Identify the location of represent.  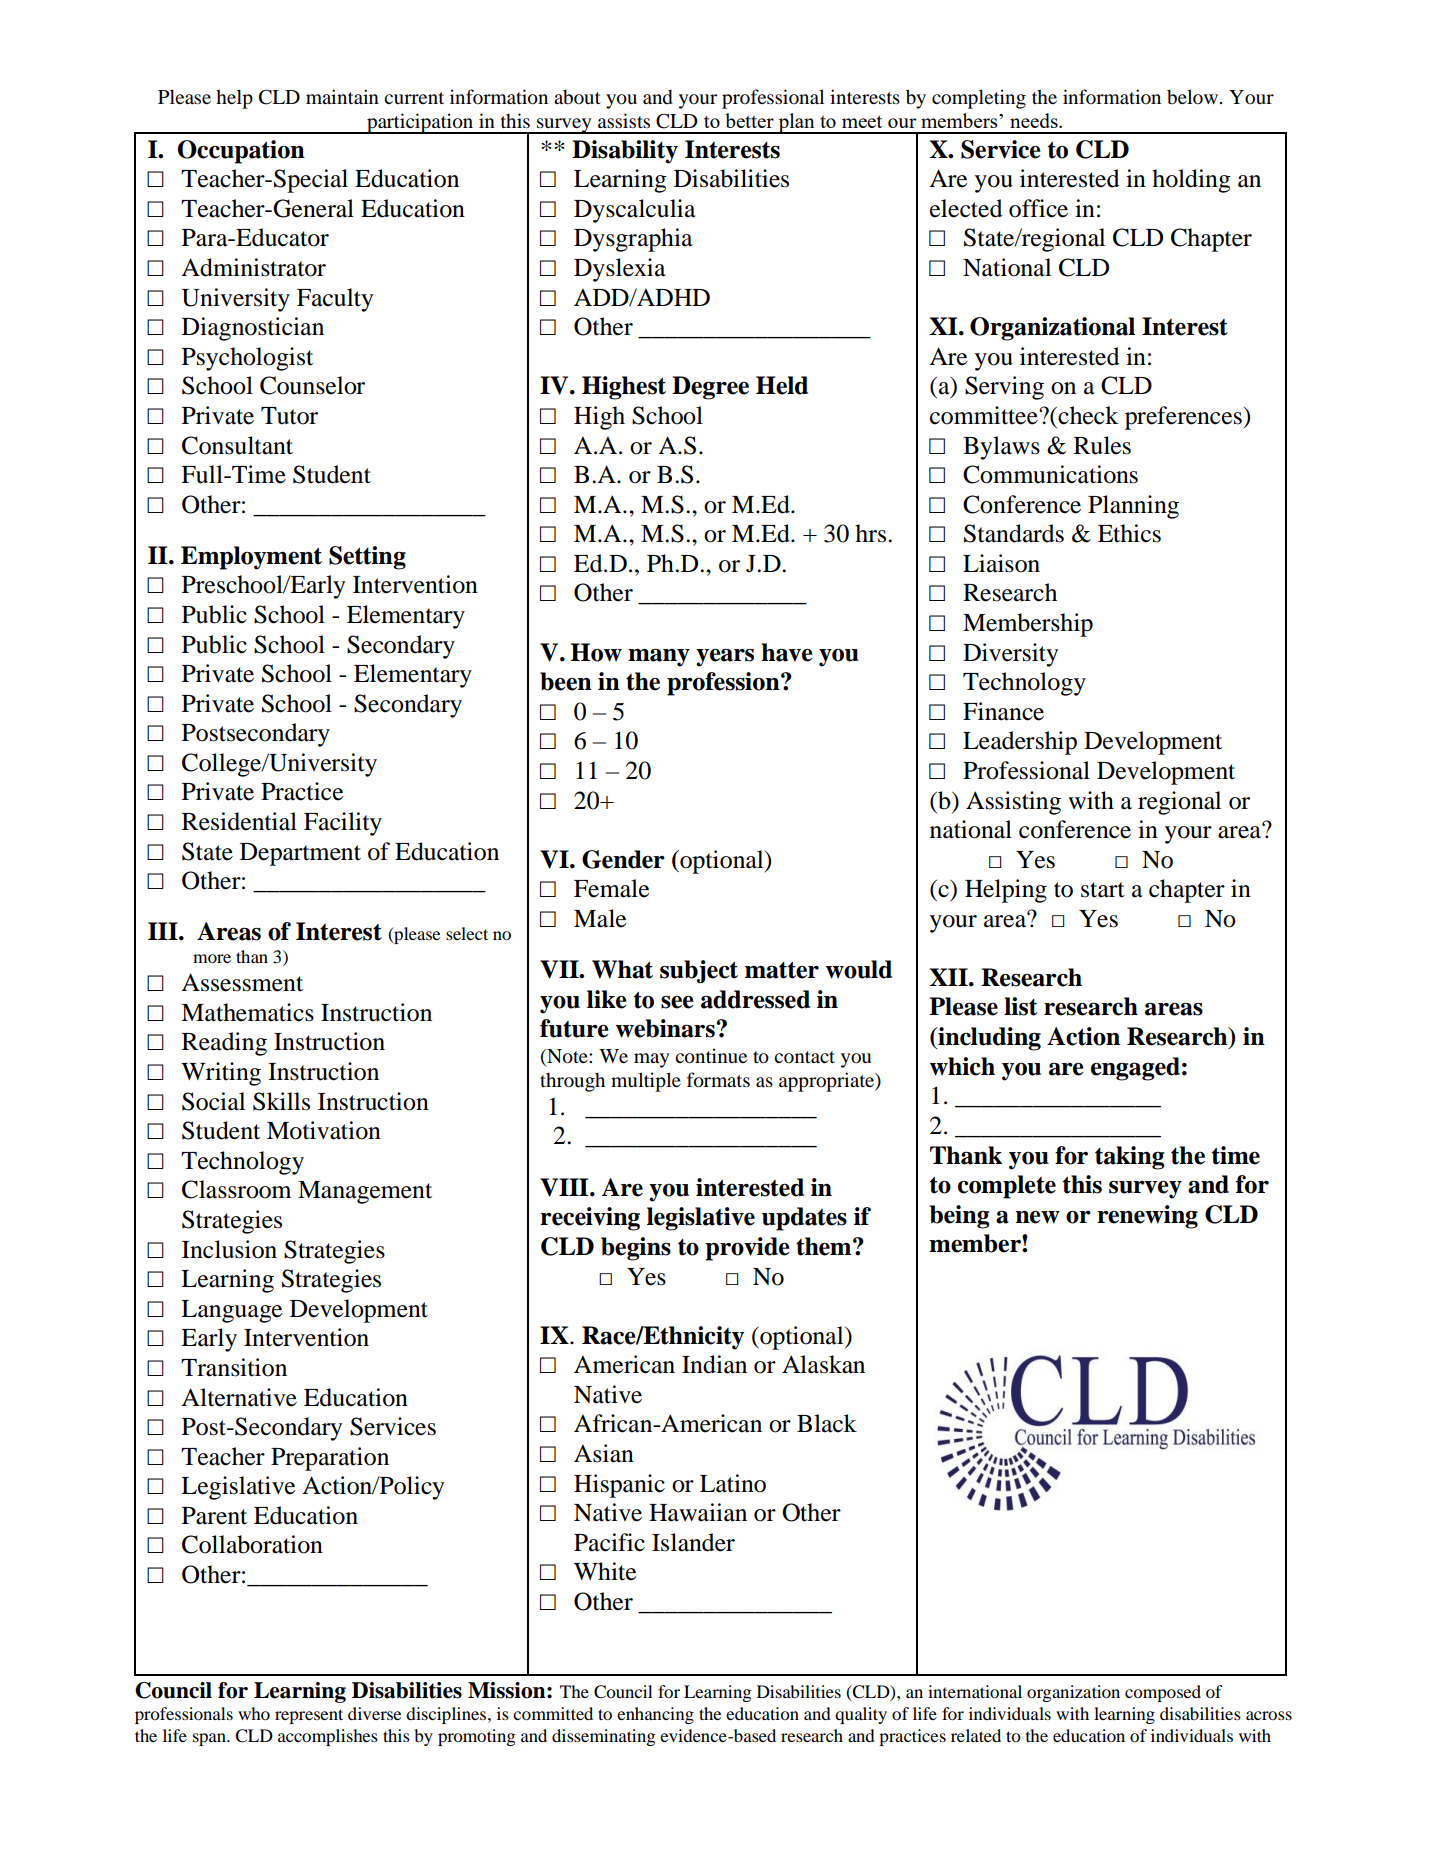
(309, 1716).
